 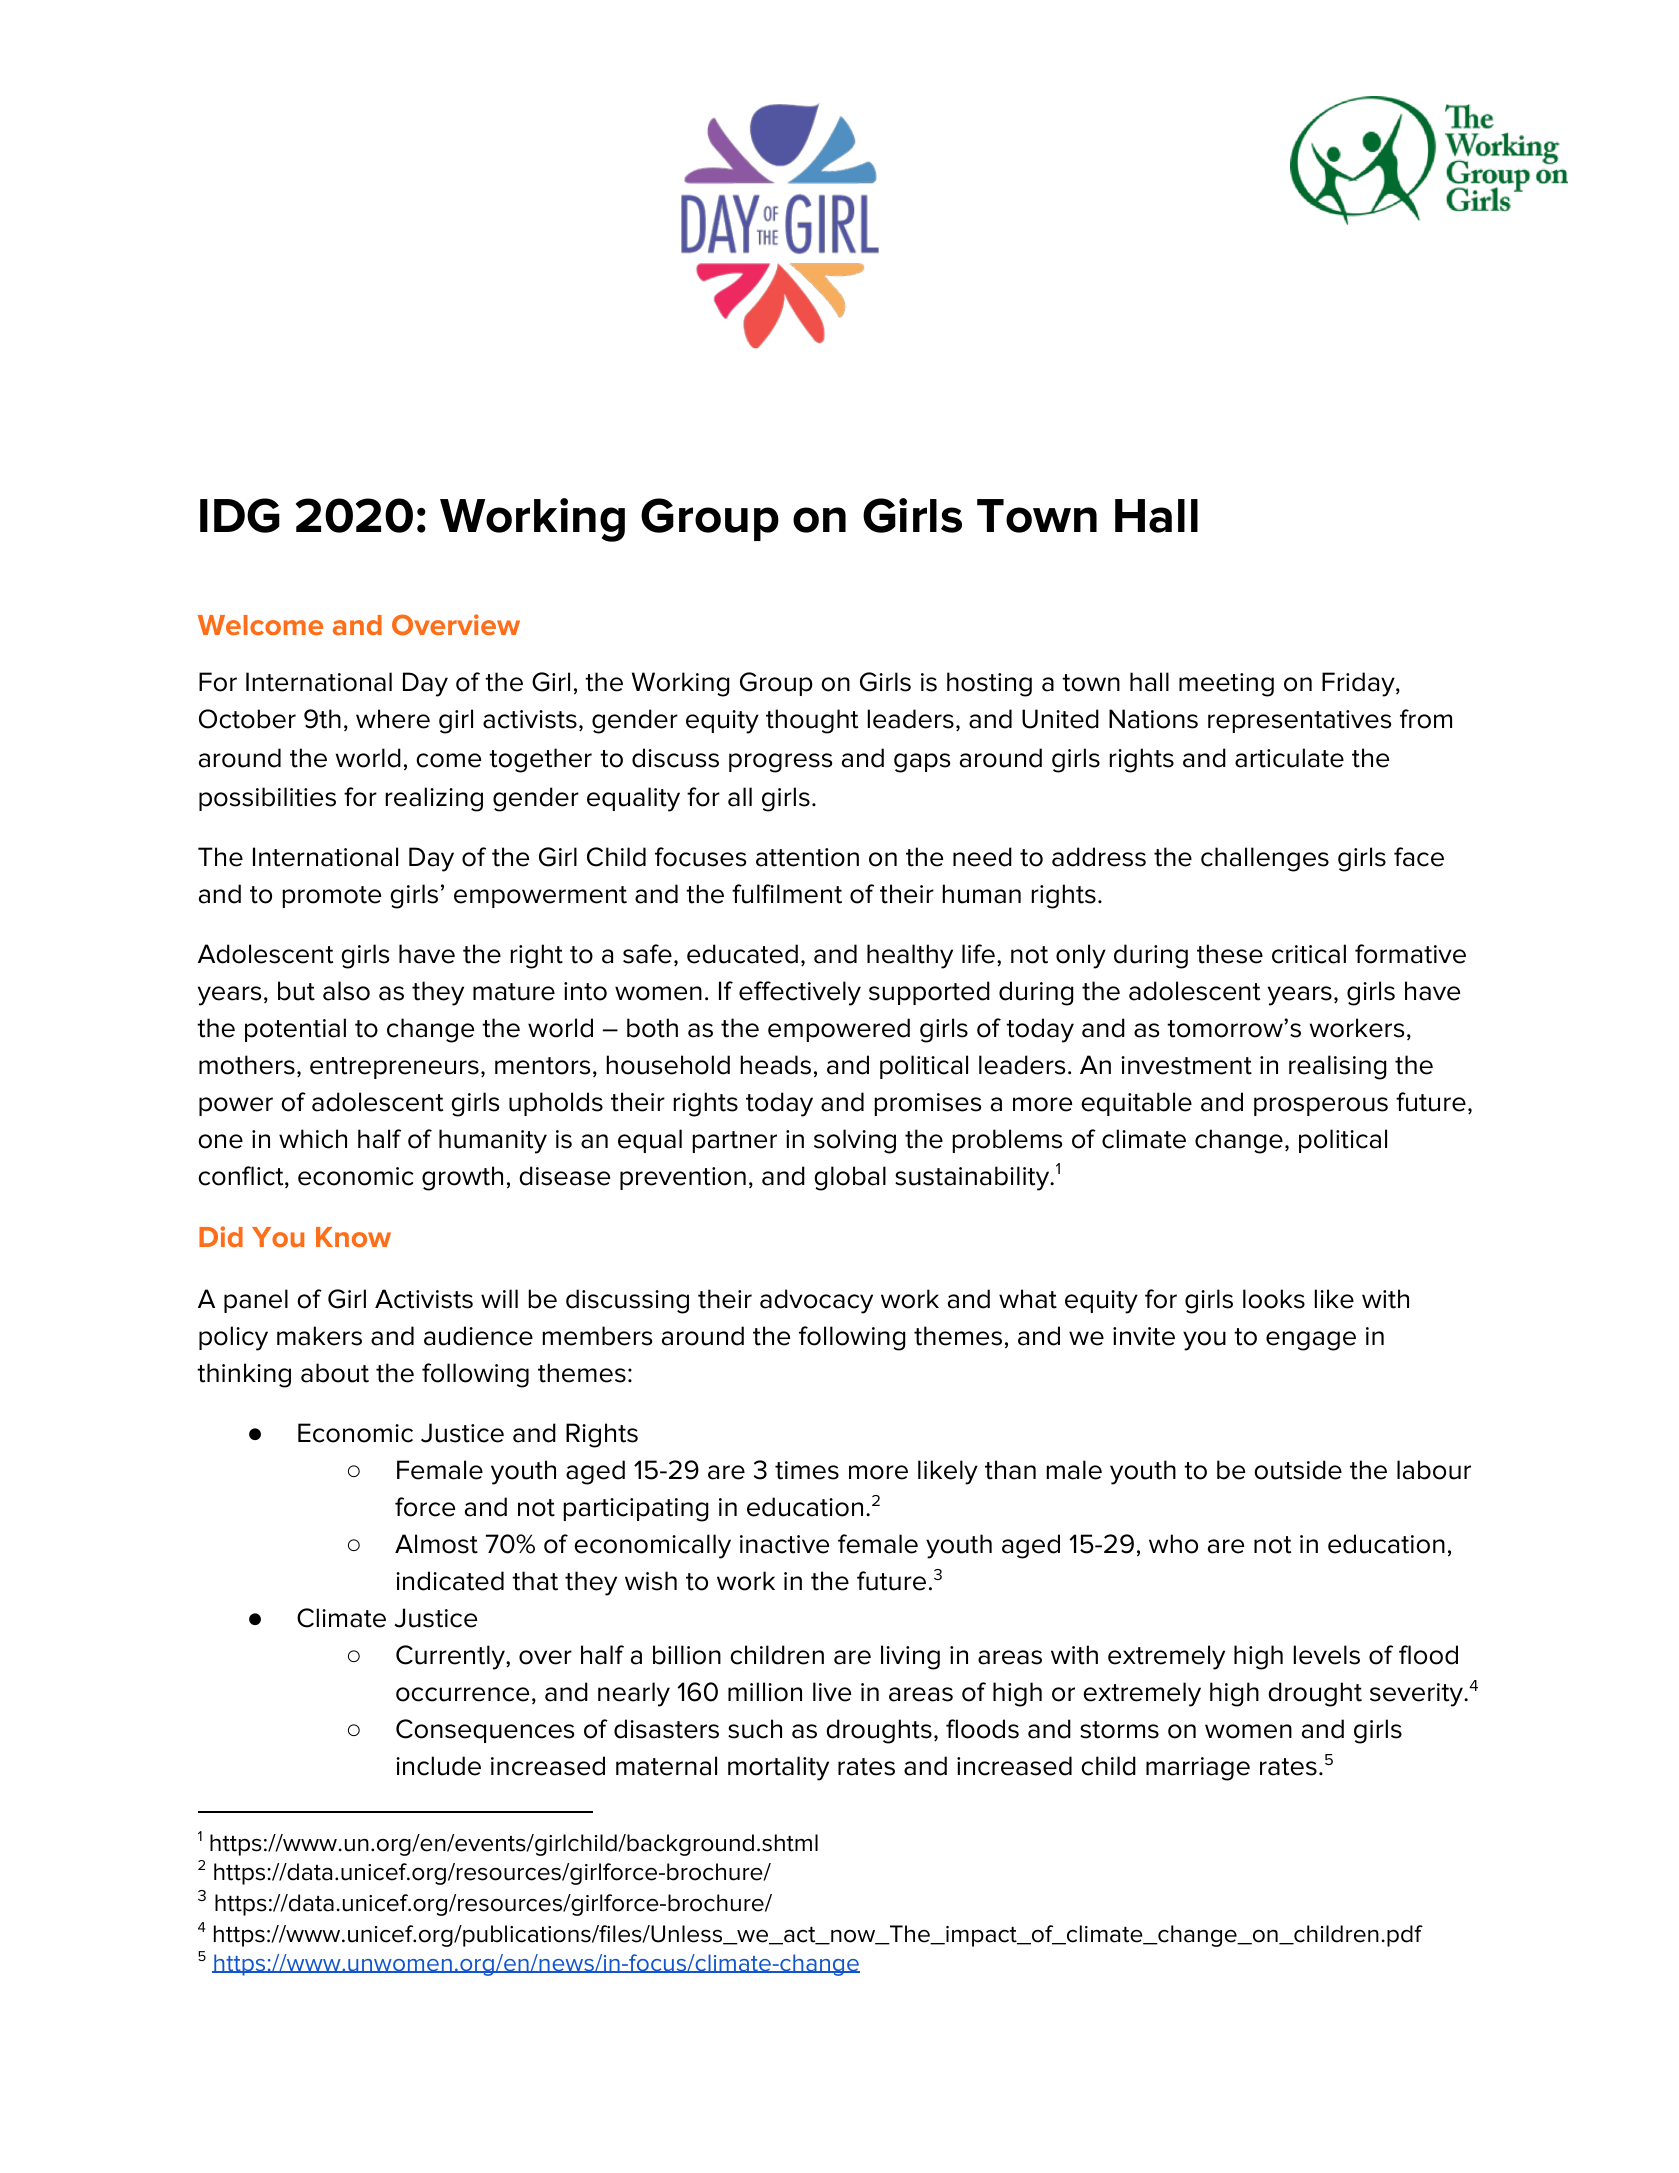 What do you see at coordinates (816, 1301) in the screenshot?
I see `advocacy` at bounding box center [816, 1301].
